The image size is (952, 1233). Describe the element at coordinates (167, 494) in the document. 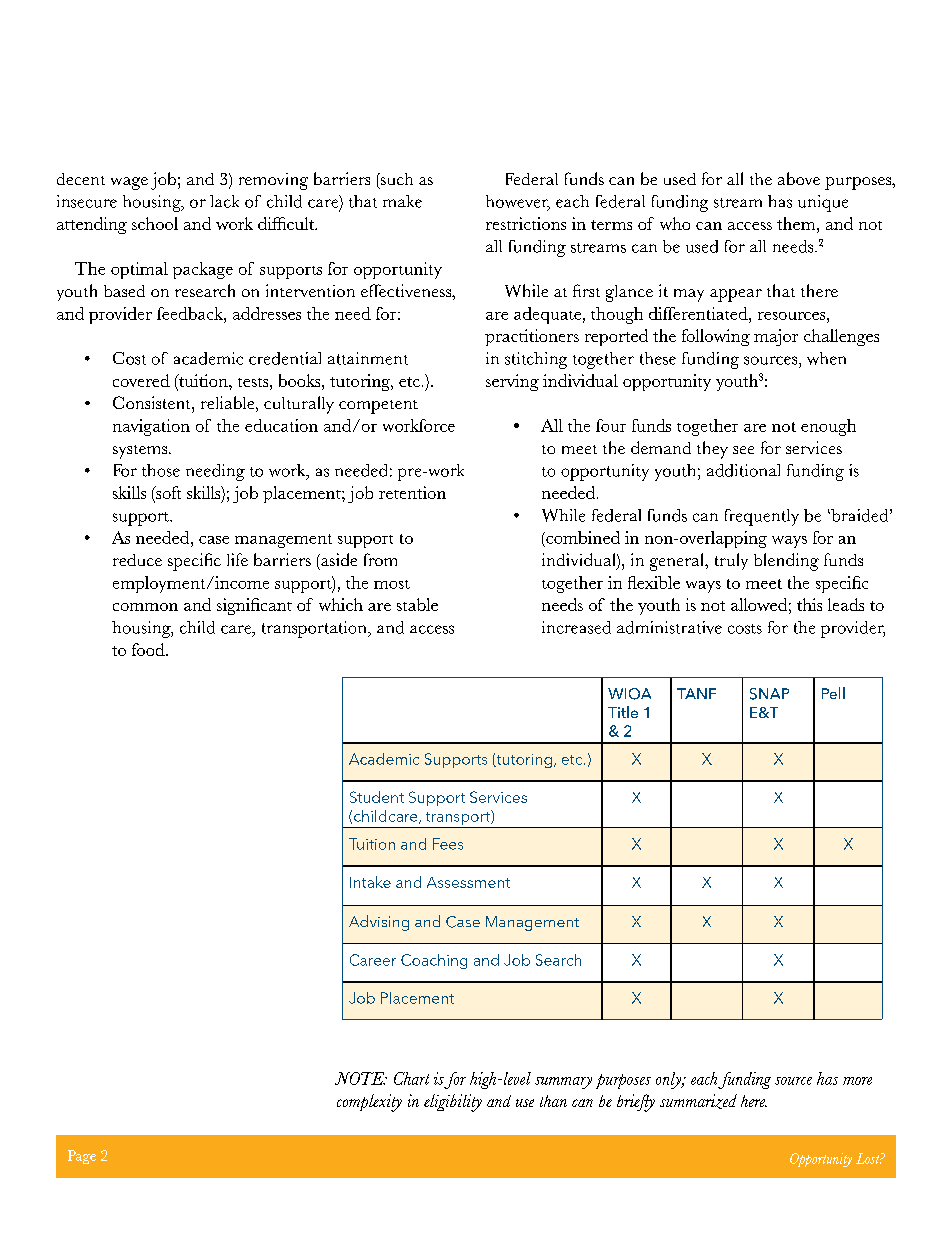

I see `soft` at that location.
